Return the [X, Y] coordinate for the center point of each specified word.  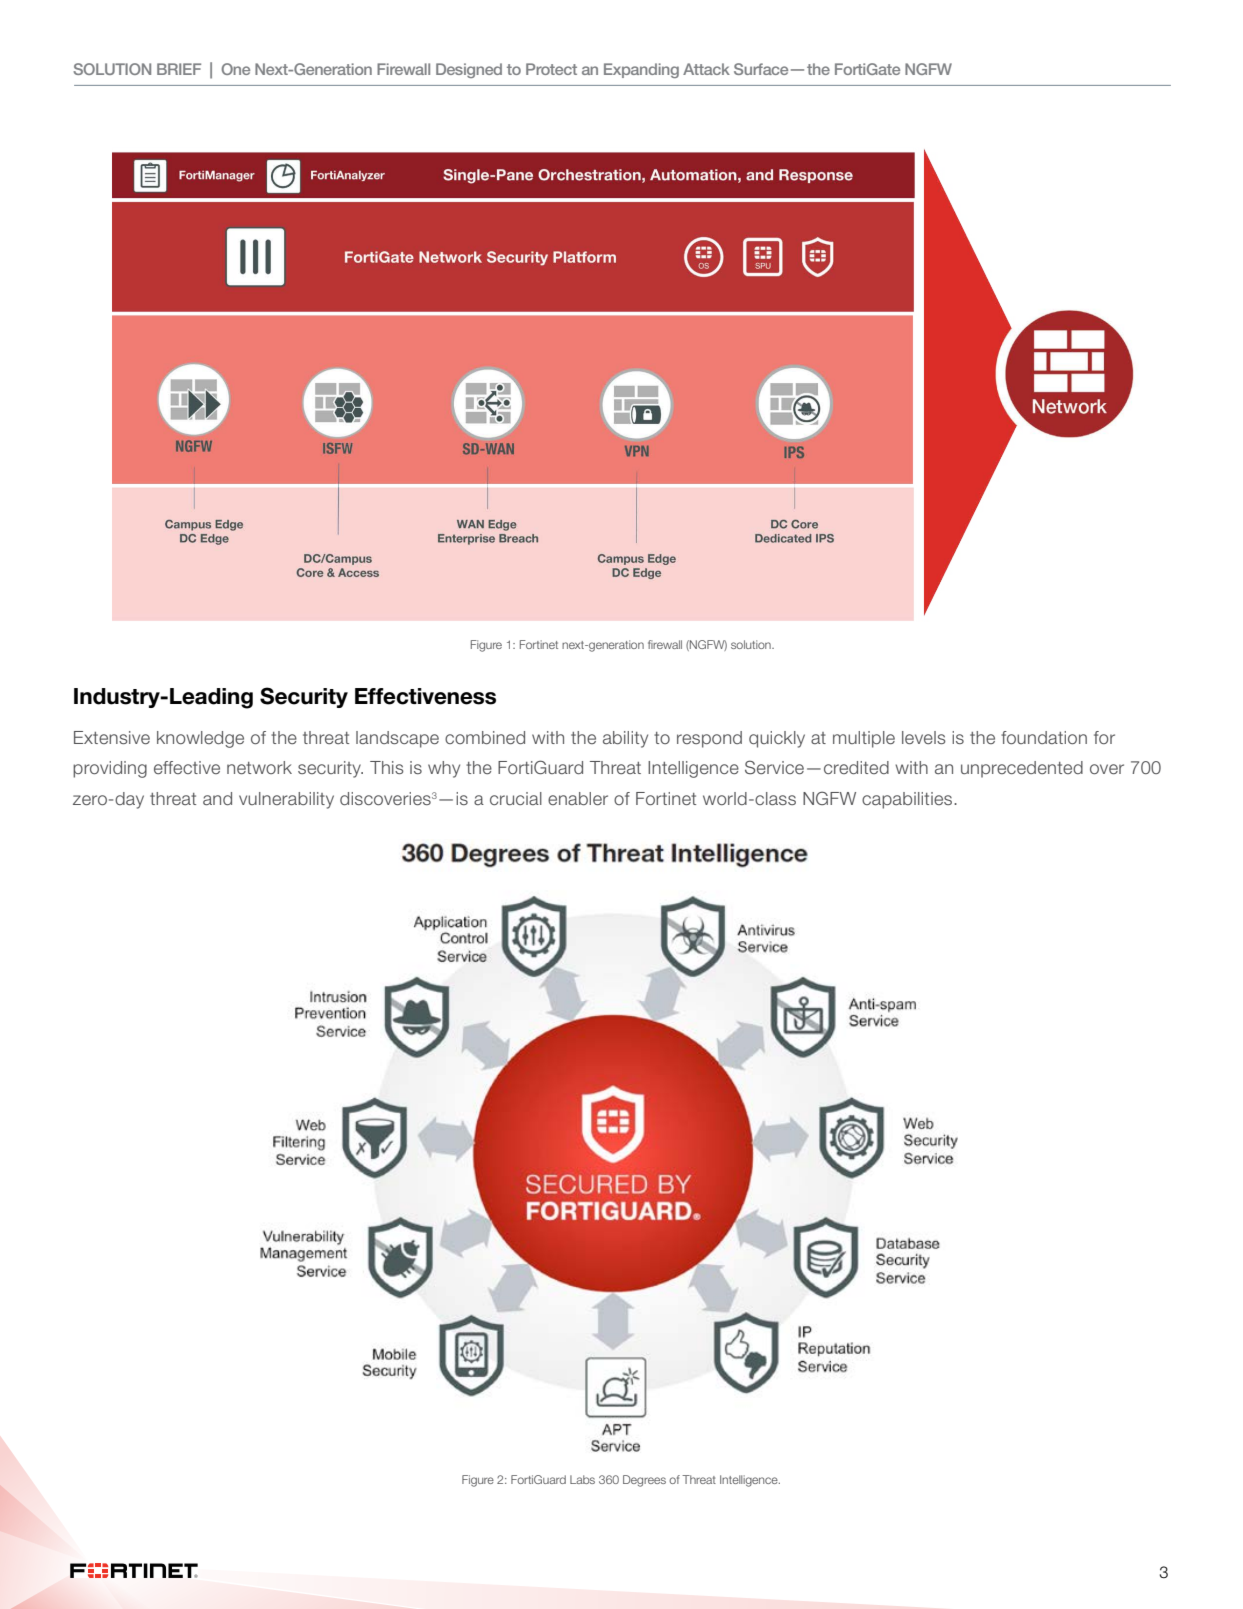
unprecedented [1022, 769]
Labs [582, 1479]
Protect [551, 69]
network [259, 767]
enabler [578, 798]
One [235, 69]
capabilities [908, 800]
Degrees [644, 1481]
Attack [706, 69]
